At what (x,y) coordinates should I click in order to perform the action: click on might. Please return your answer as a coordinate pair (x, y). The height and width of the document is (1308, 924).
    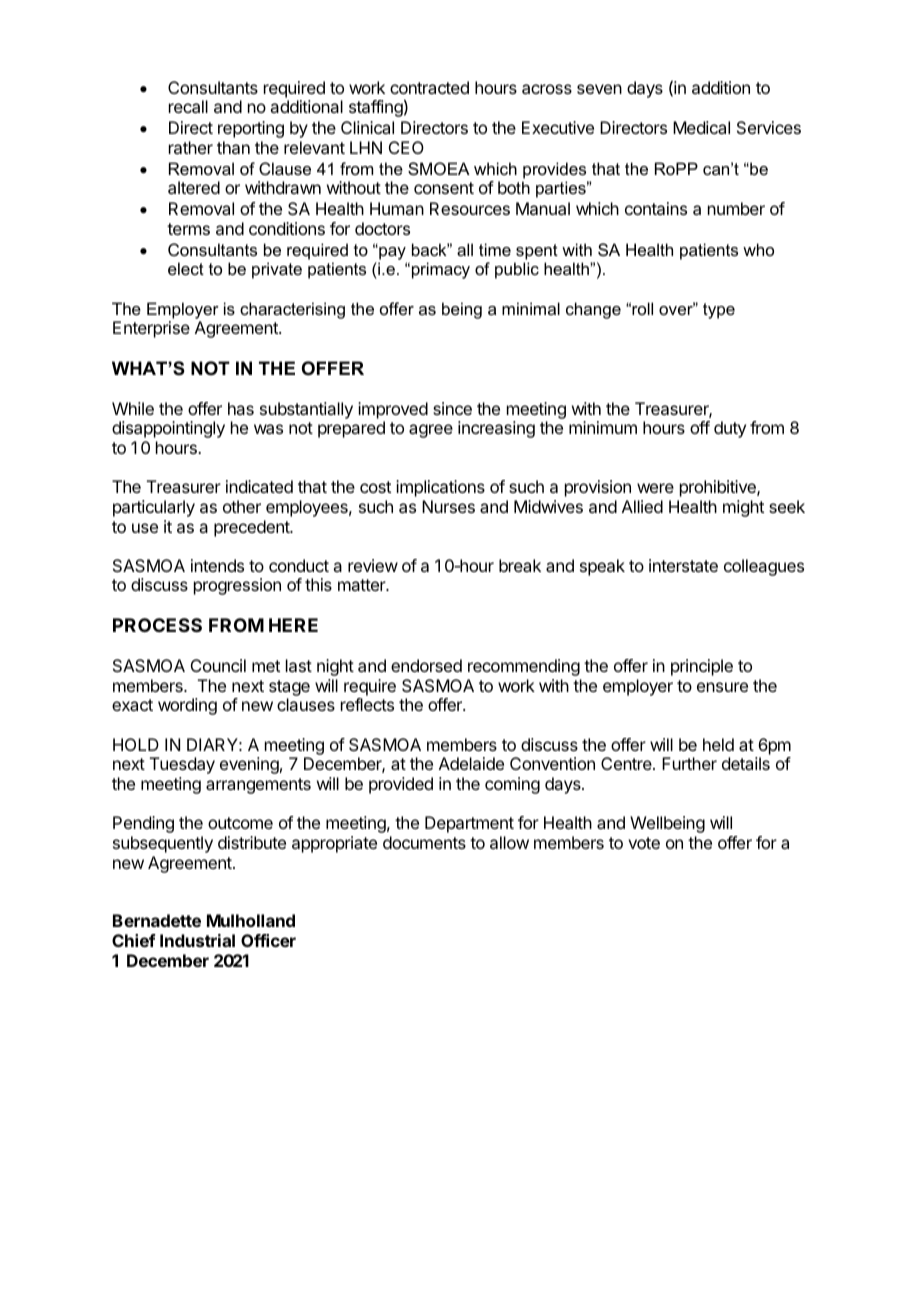
    Looking at the image, I should click on (743, 508).
